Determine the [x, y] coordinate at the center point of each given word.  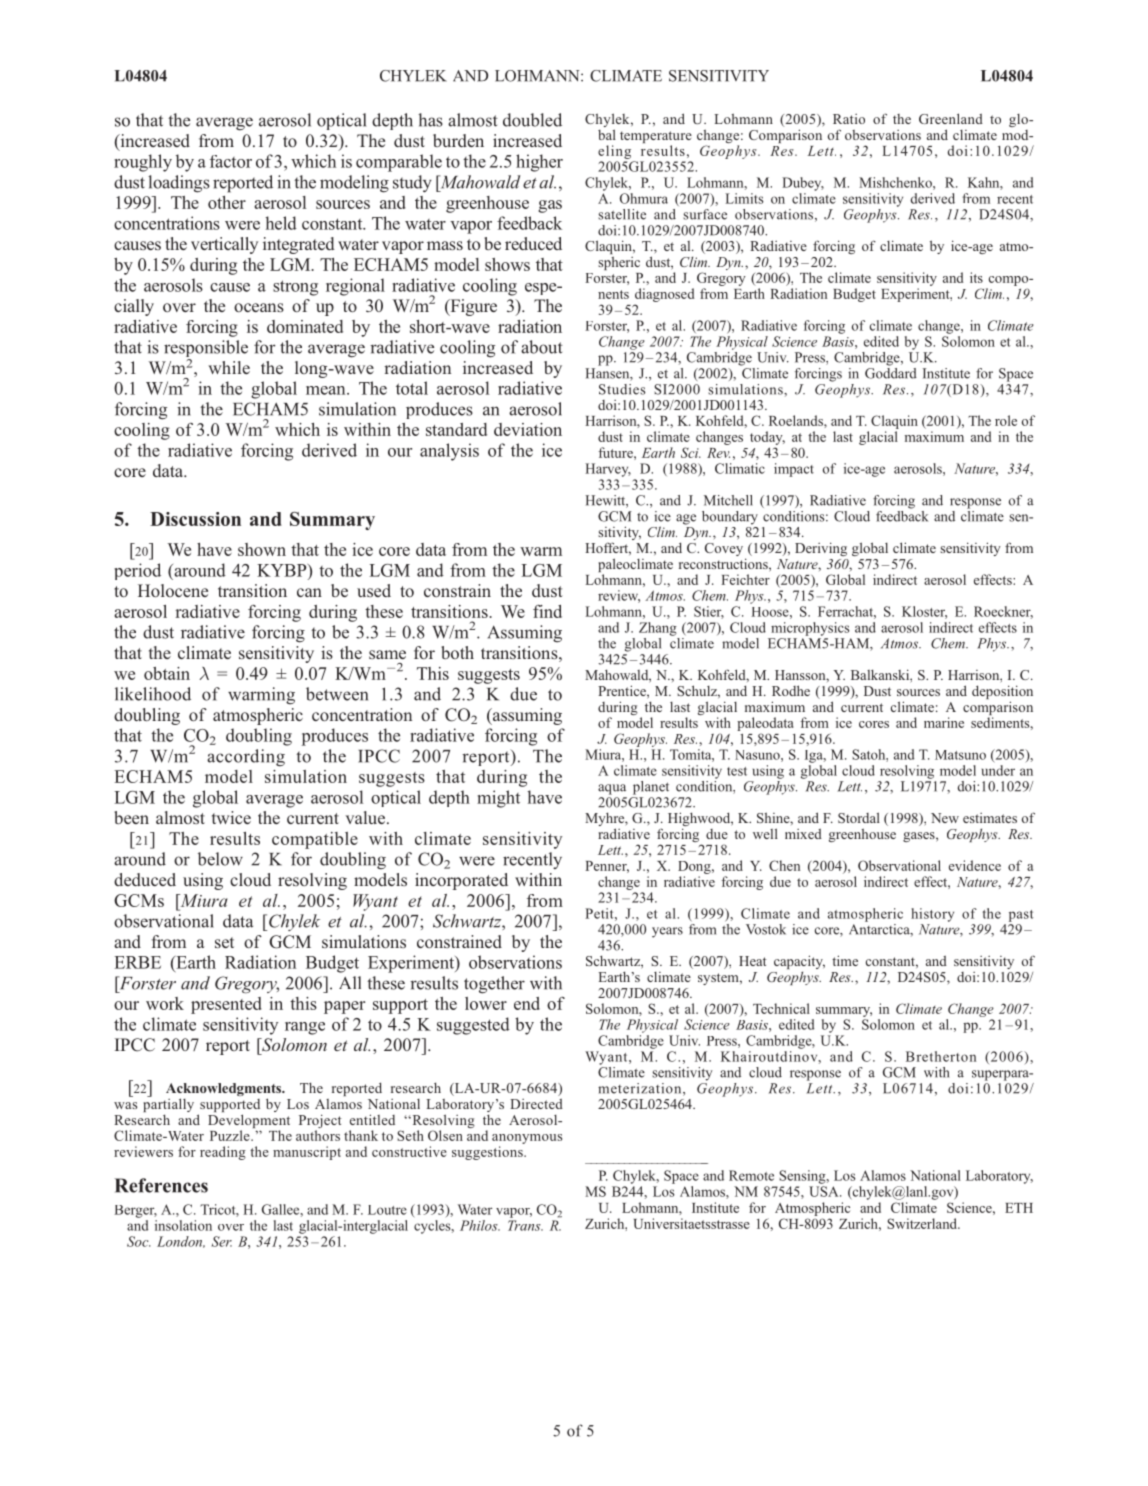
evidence [975, 865]
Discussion [195, 519]
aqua [612, 789]
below [220, 859]
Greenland [951, 118]
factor [231, 161]
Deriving [821, 549]
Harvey [608, 470]
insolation [183, 1225]
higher [539, 163]
